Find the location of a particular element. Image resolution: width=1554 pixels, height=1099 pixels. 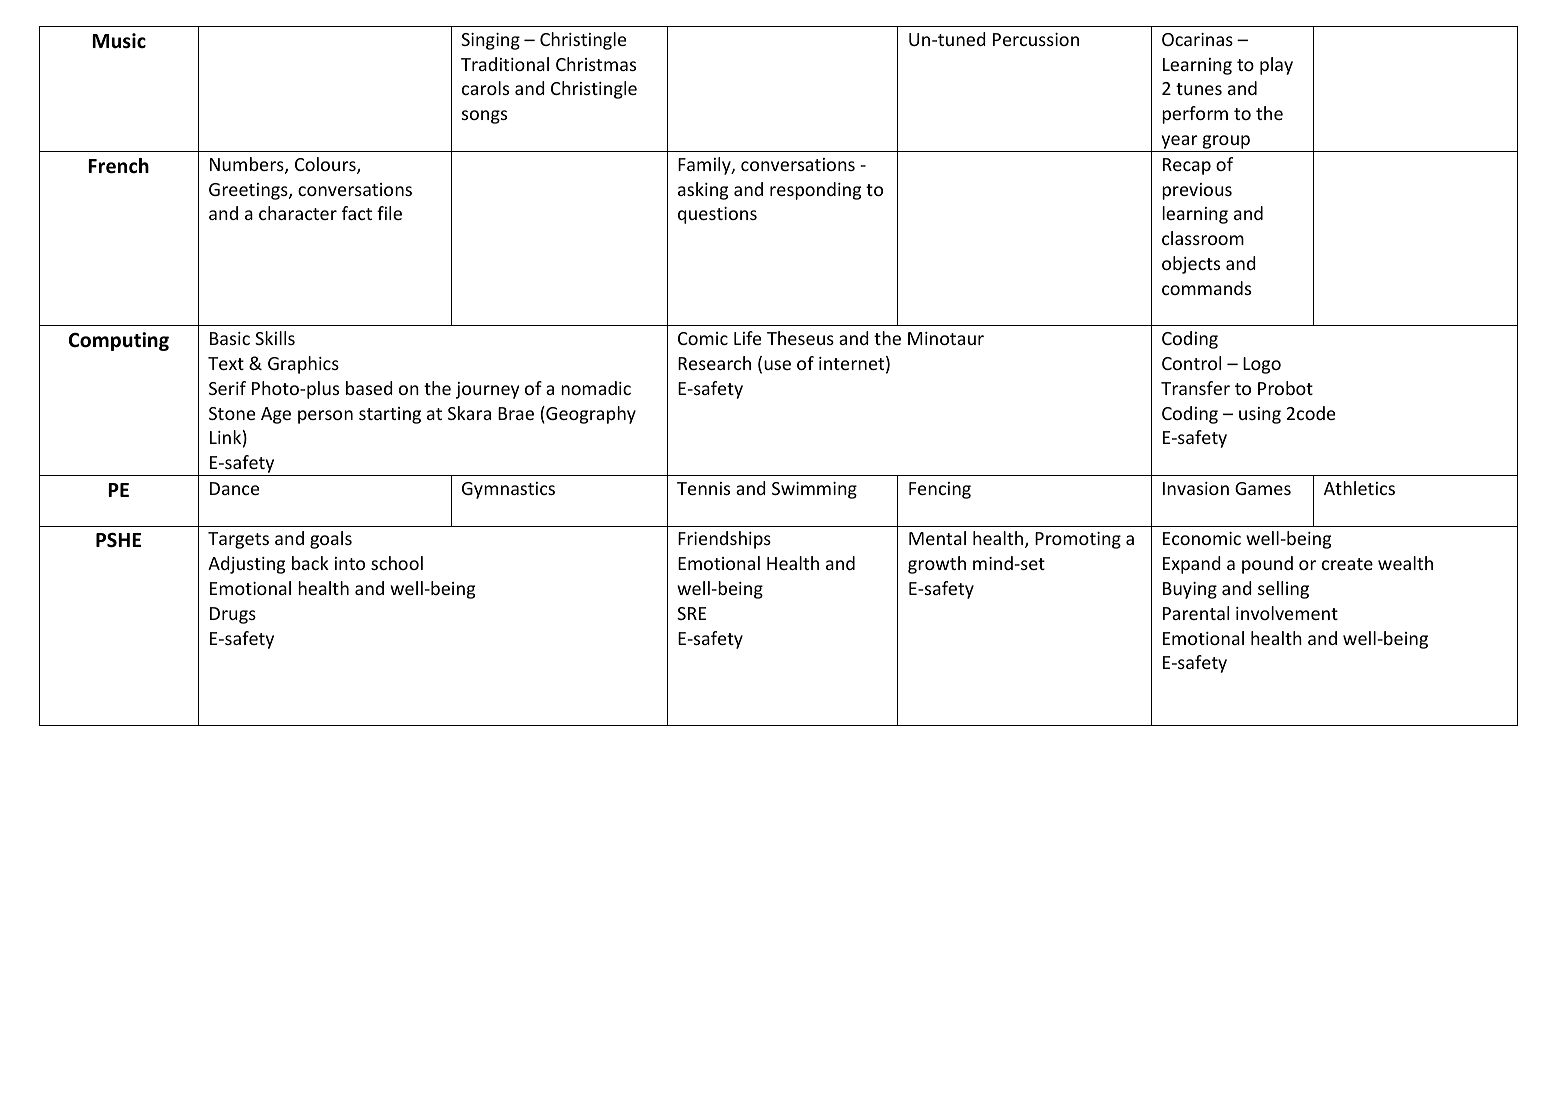

Transfer is located at coordinates (1195, 388).
